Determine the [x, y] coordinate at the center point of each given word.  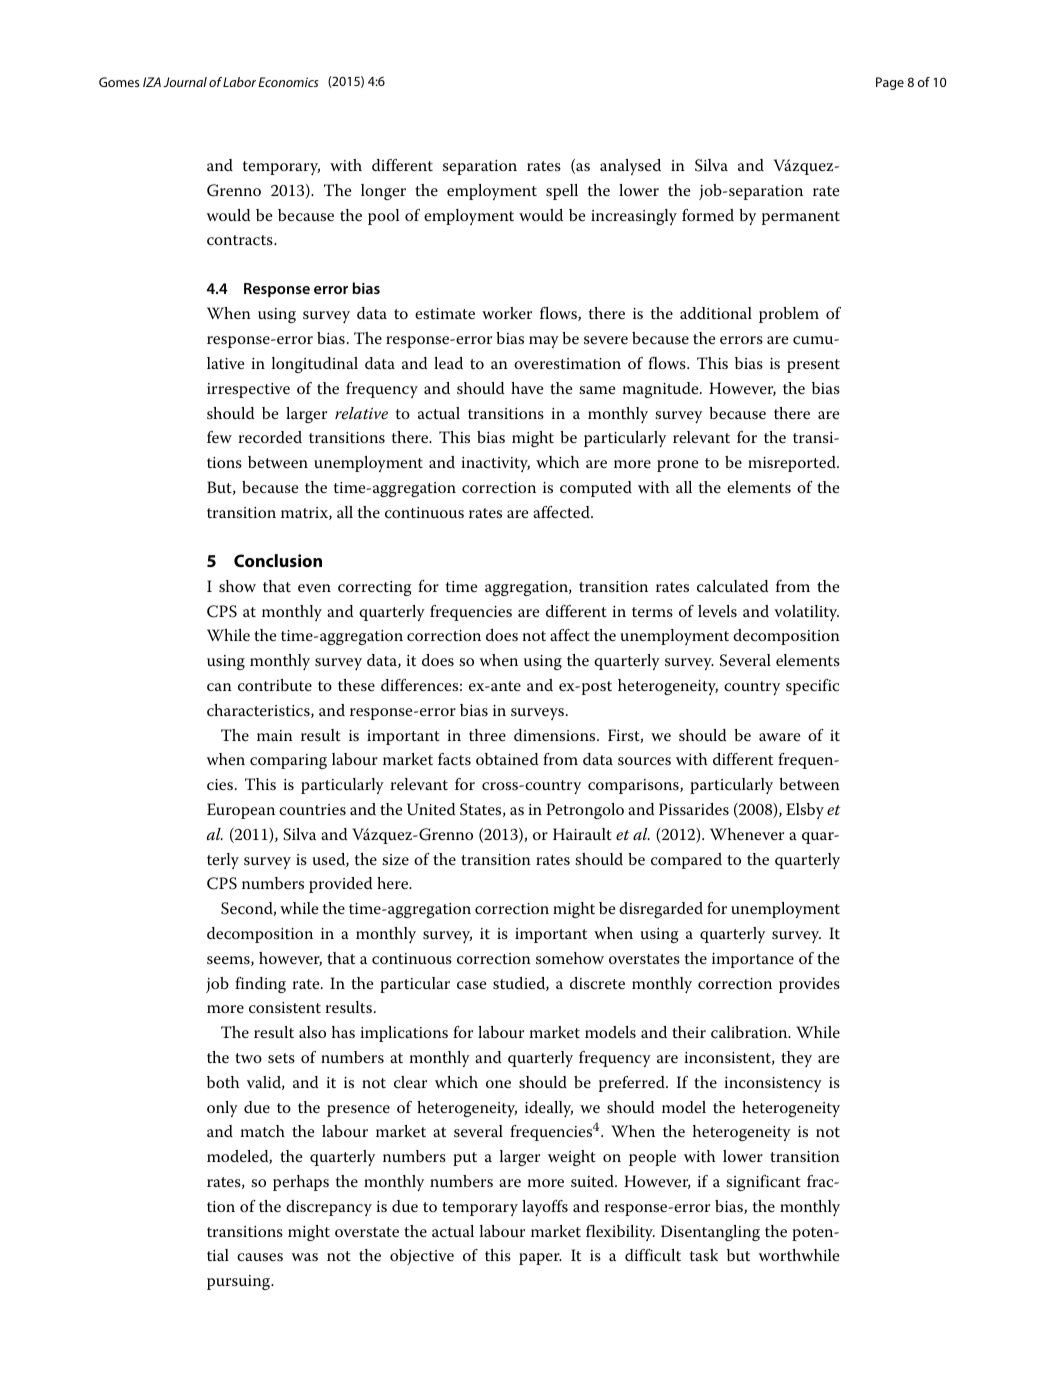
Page [890, 83]
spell [562, 192]
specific [812, 687]
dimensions [556, 735]
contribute [275, 685]
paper [540, 1259]
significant [763, 1183]
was [304, 1257]
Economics [288, 82]
